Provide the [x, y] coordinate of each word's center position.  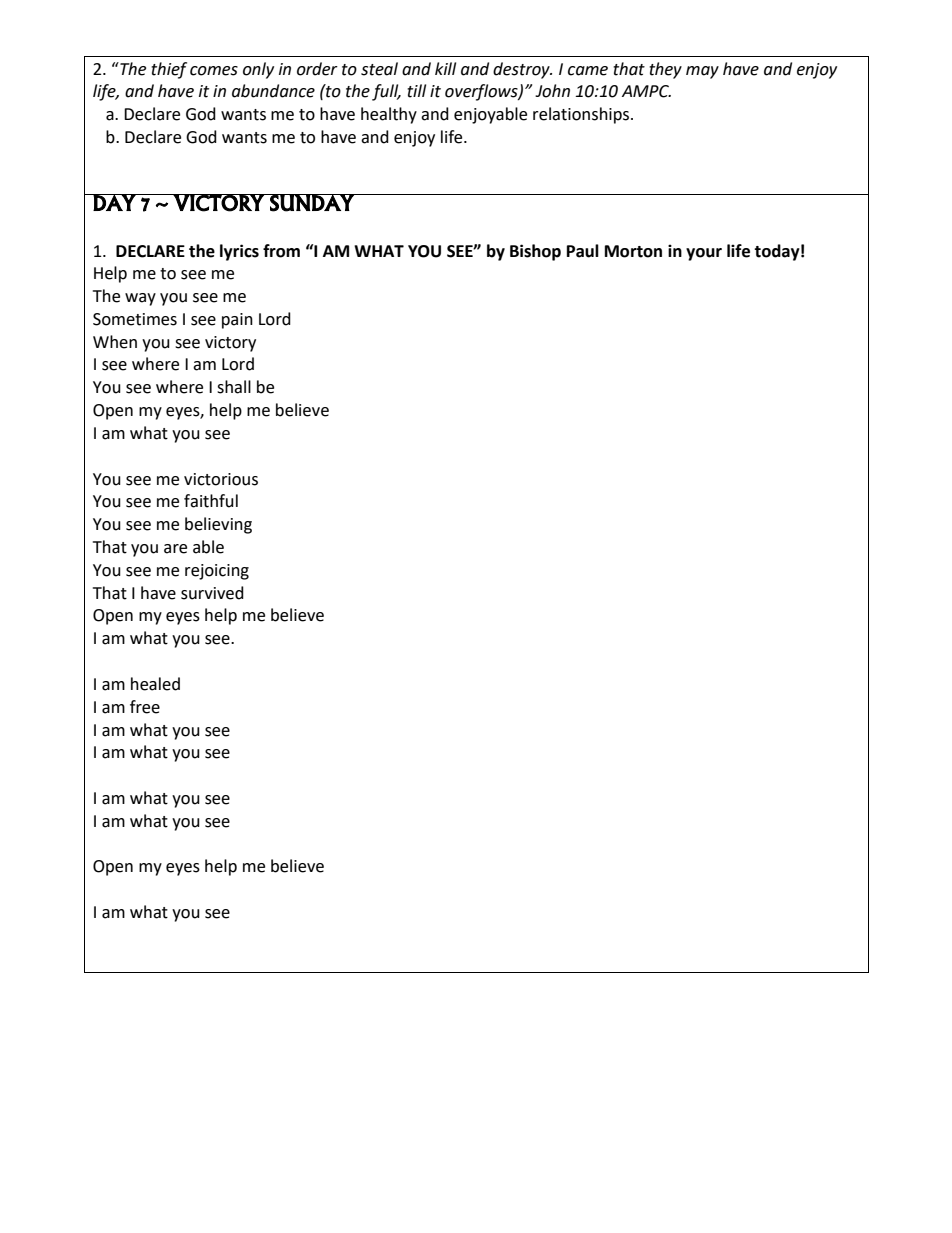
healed [155, 684]
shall [234, 387]
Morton [633, 251]
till [416, 91]
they [665, 70]
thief [169, 70]
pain [237, 321]
